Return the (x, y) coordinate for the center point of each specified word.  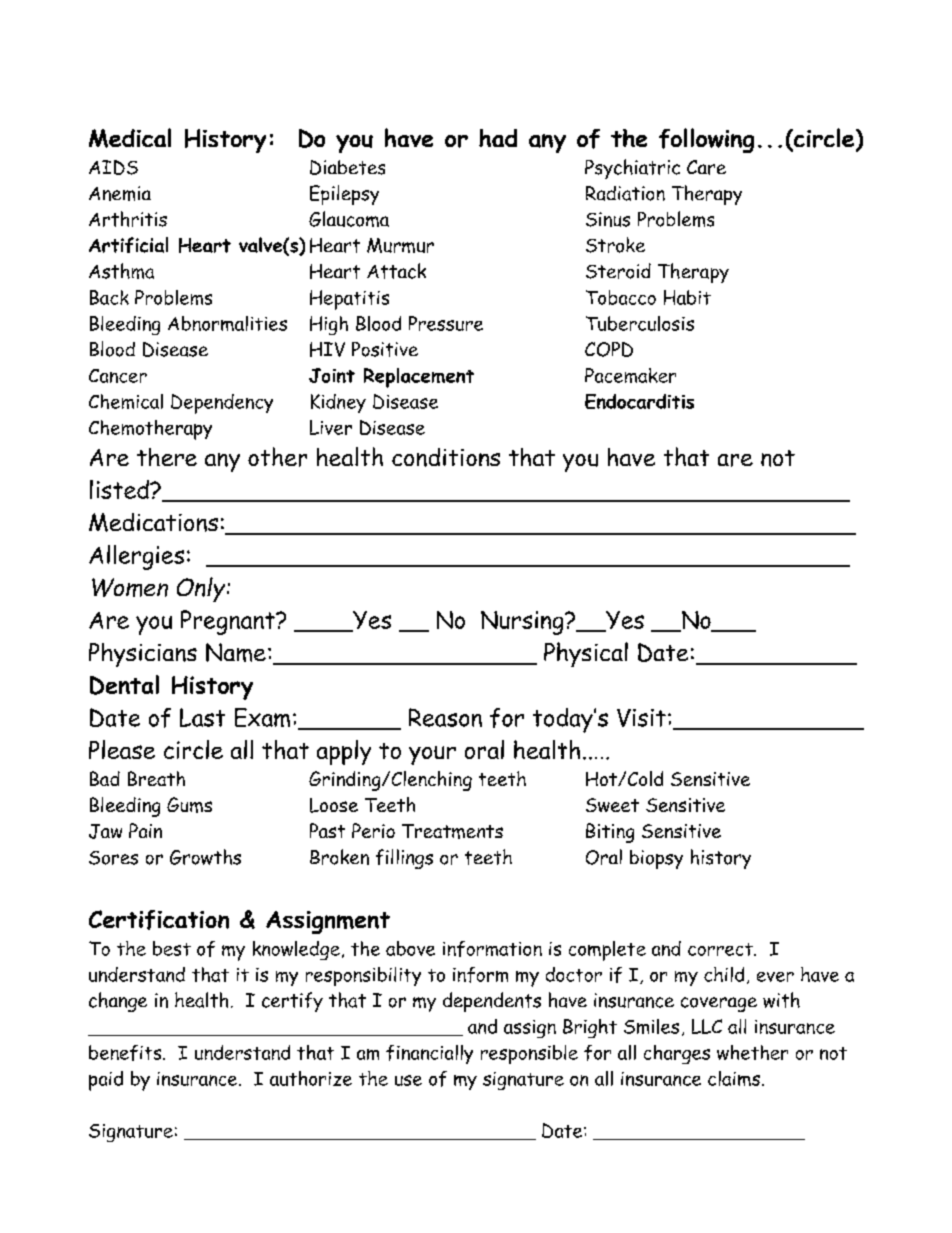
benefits (126, 1053)
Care (706, 167)
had (498, 138)
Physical (586, 654)
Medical (130, 138)
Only (202, 589)
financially (429, 1054)
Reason (445, 717)
